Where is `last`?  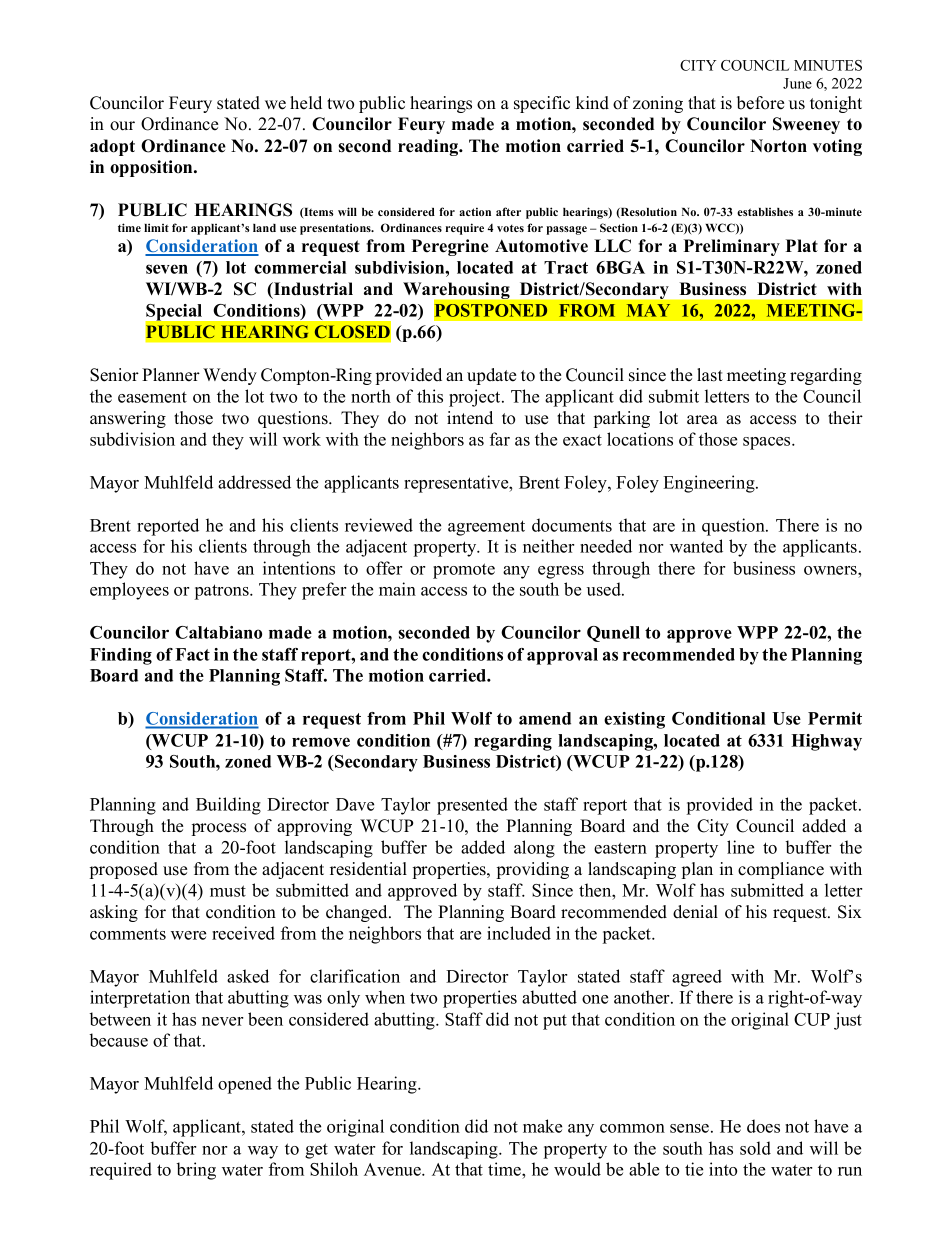
last is located at coordinates (710, 375).
